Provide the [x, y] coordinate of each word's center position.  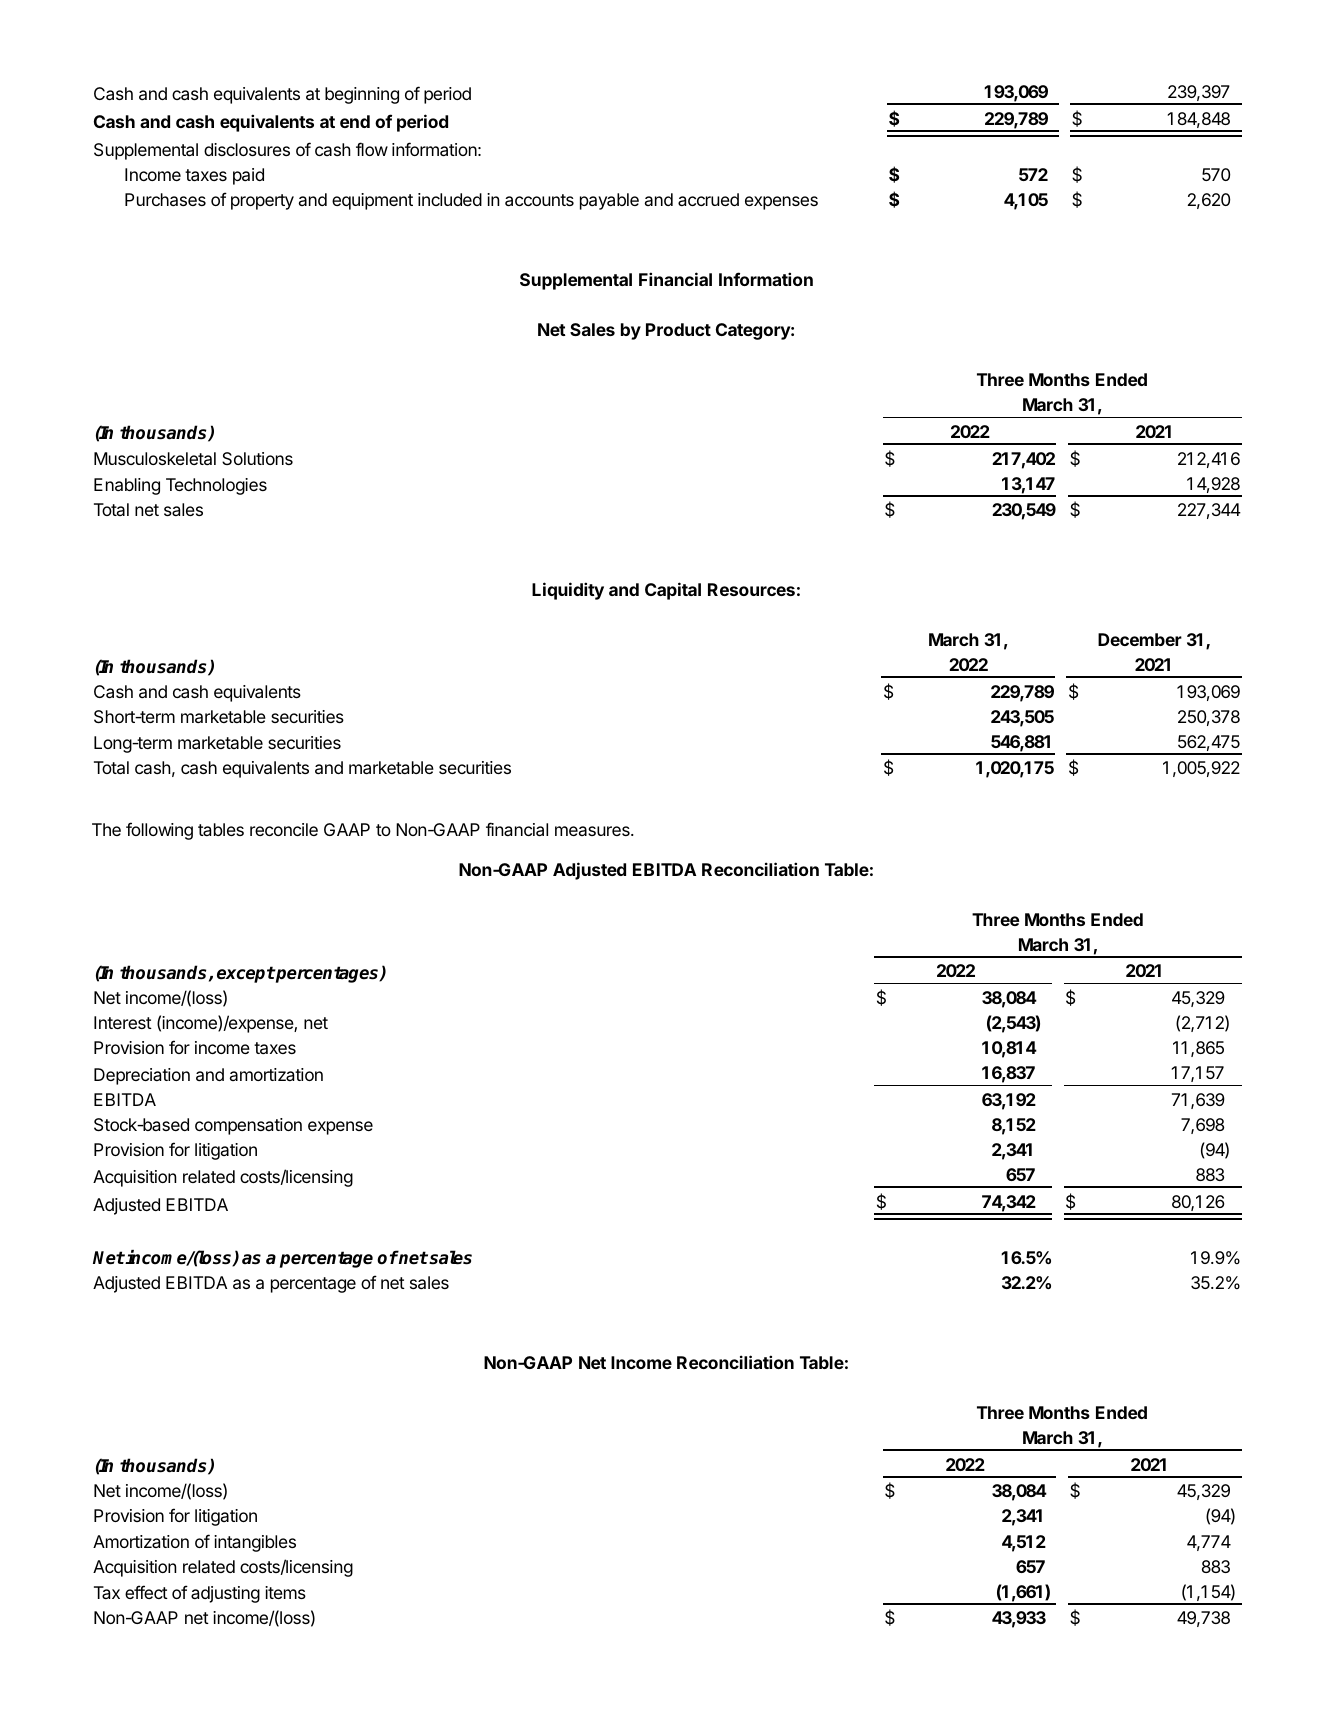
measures [593, 831]
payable [609, 201]
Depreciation [142, 1076]
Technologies [216, 486]
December [1140, 639]
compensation [248, 1126]
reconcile [284, 829]
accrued [708, 199]
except [246, 974]
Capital [673, 591]
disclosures [247, 149]
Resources [751, 589]
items [285, 1592]
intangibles [255, 1543]
